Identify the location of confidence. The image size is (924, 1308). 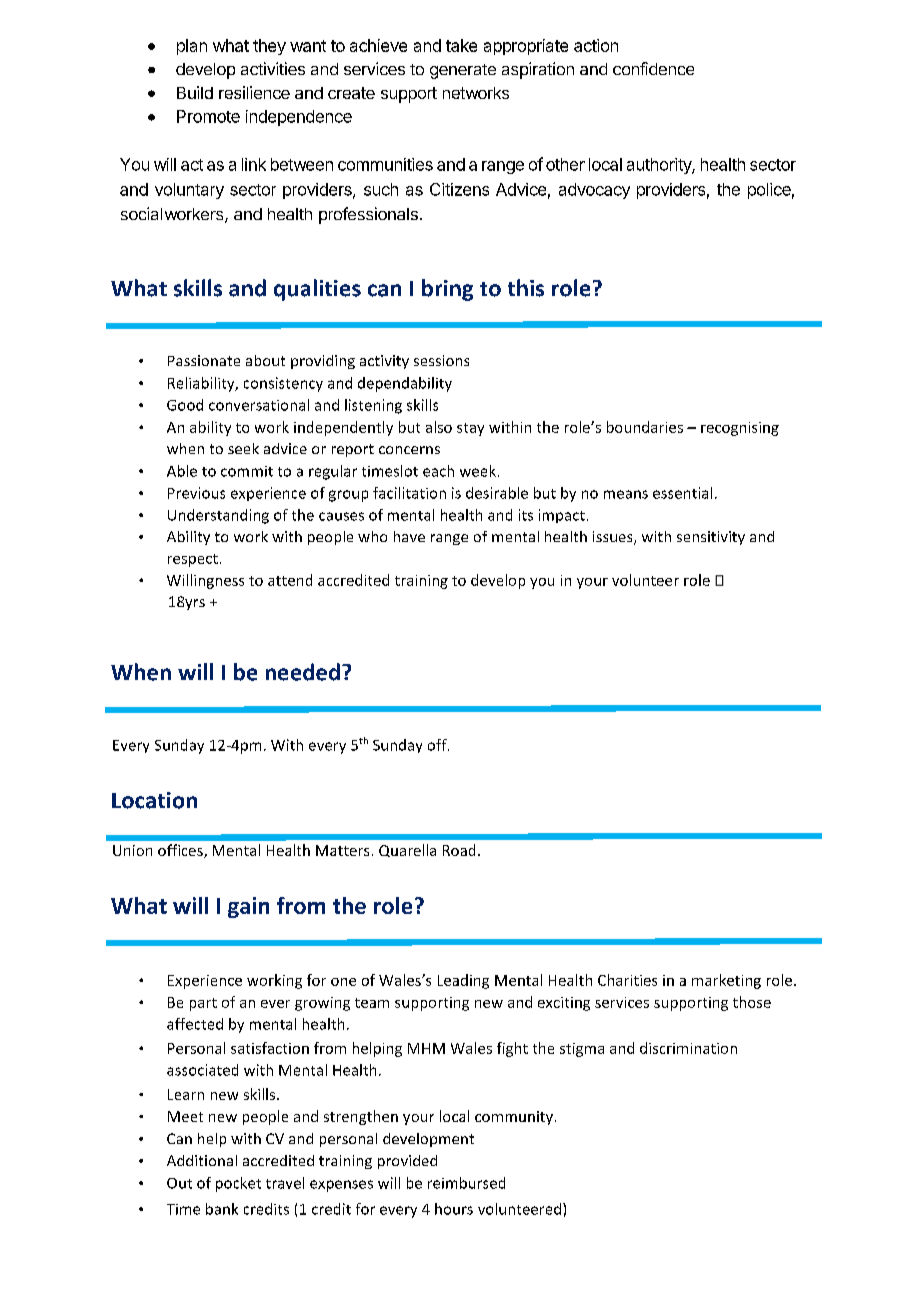
(653, 68).
